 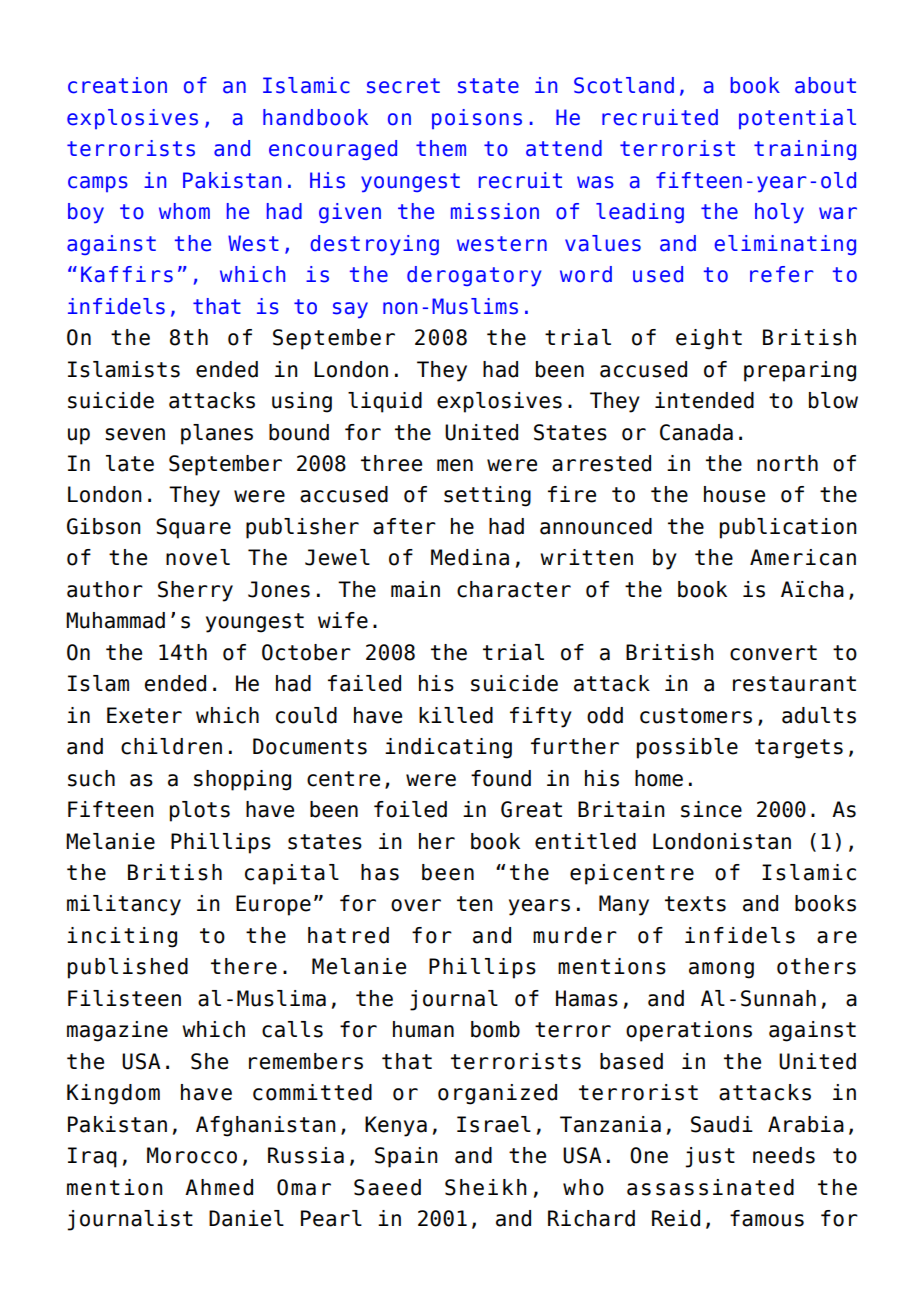 What do you see at coordinates (448, 748) in the screenshot?
I see `indicating` at bounding box center [448, 748].
